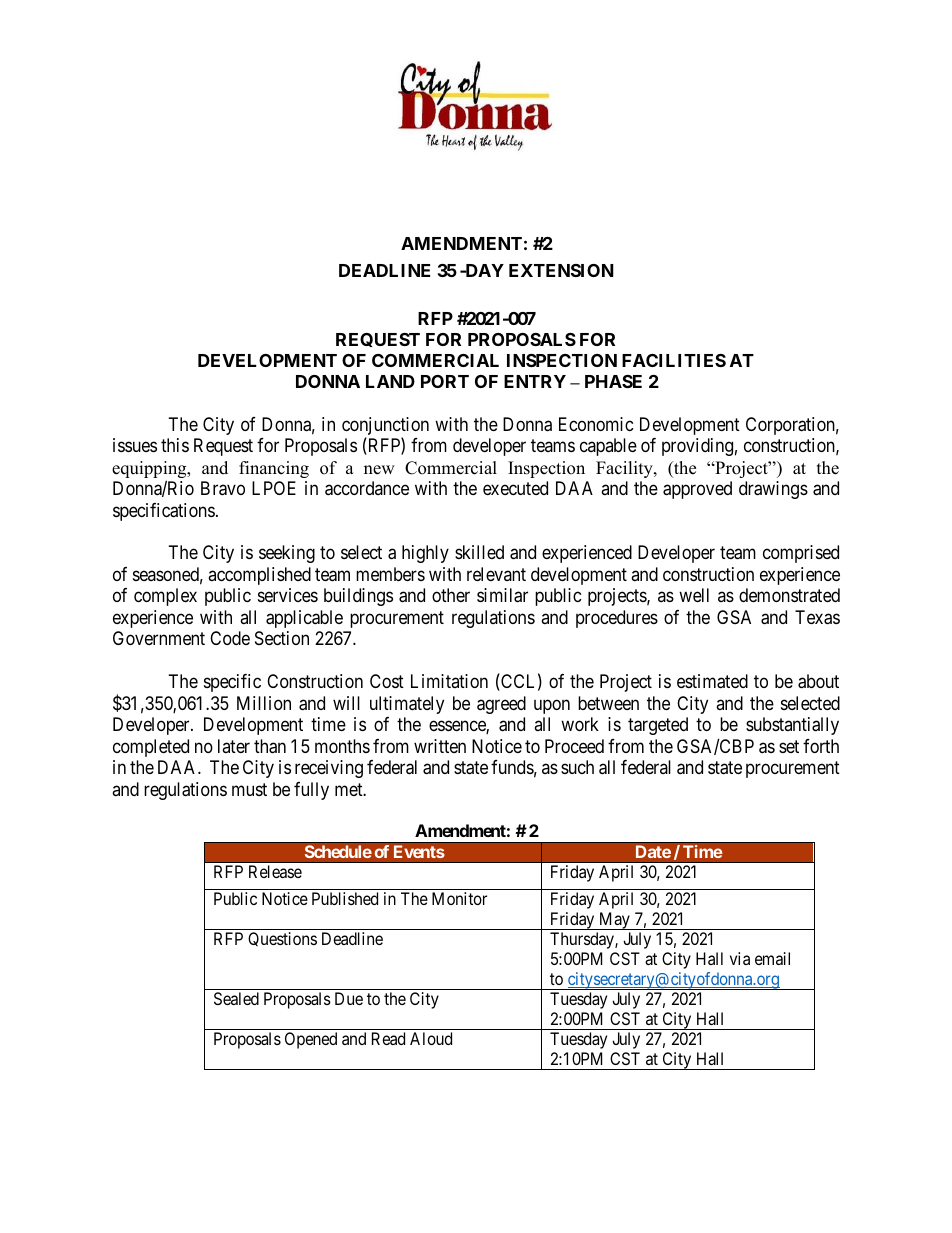  I want to click on Sealed, so click(236, 998).
